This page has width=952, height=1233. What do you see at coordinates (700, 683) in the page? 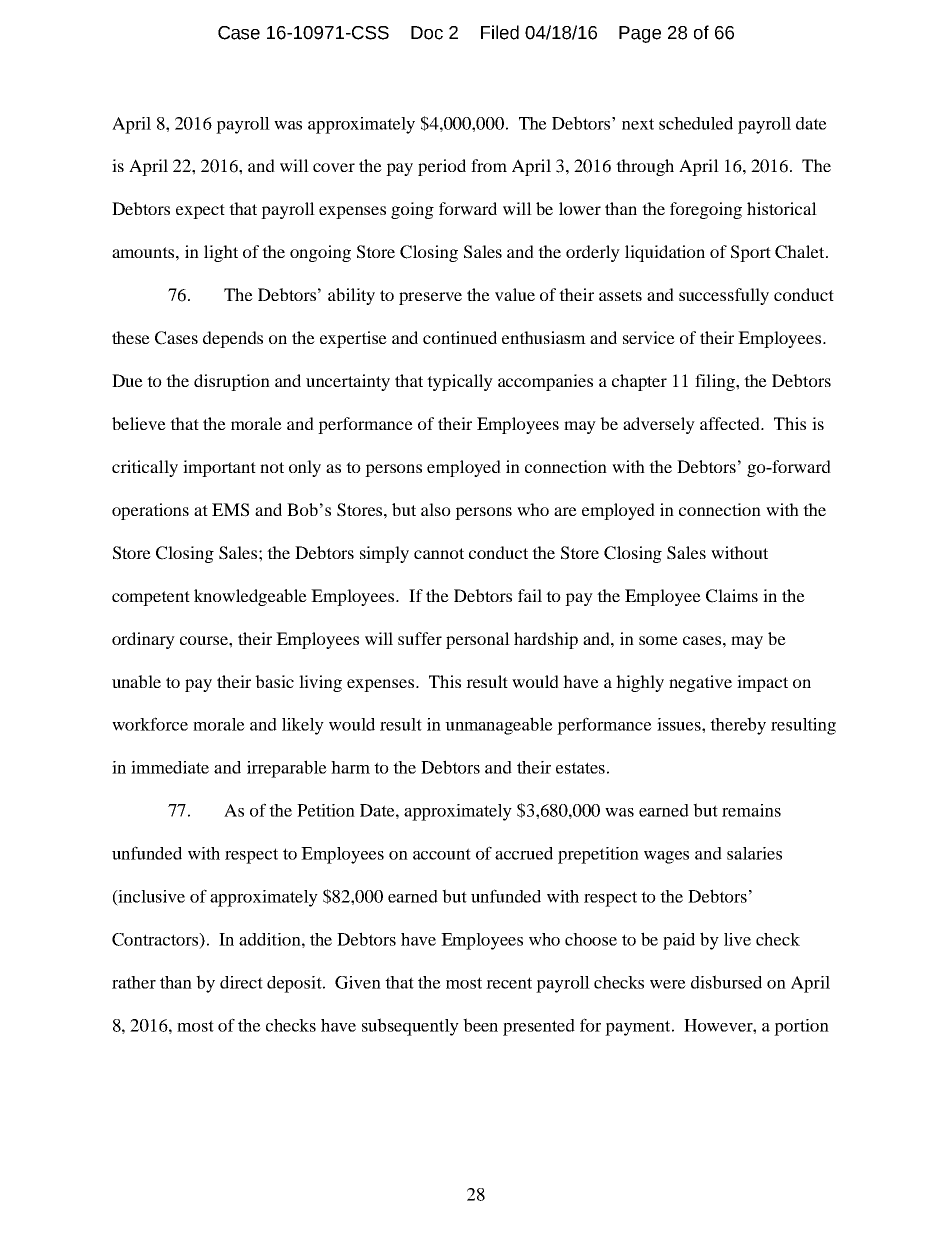
I see `negative` at bounding box center [700, 683].
